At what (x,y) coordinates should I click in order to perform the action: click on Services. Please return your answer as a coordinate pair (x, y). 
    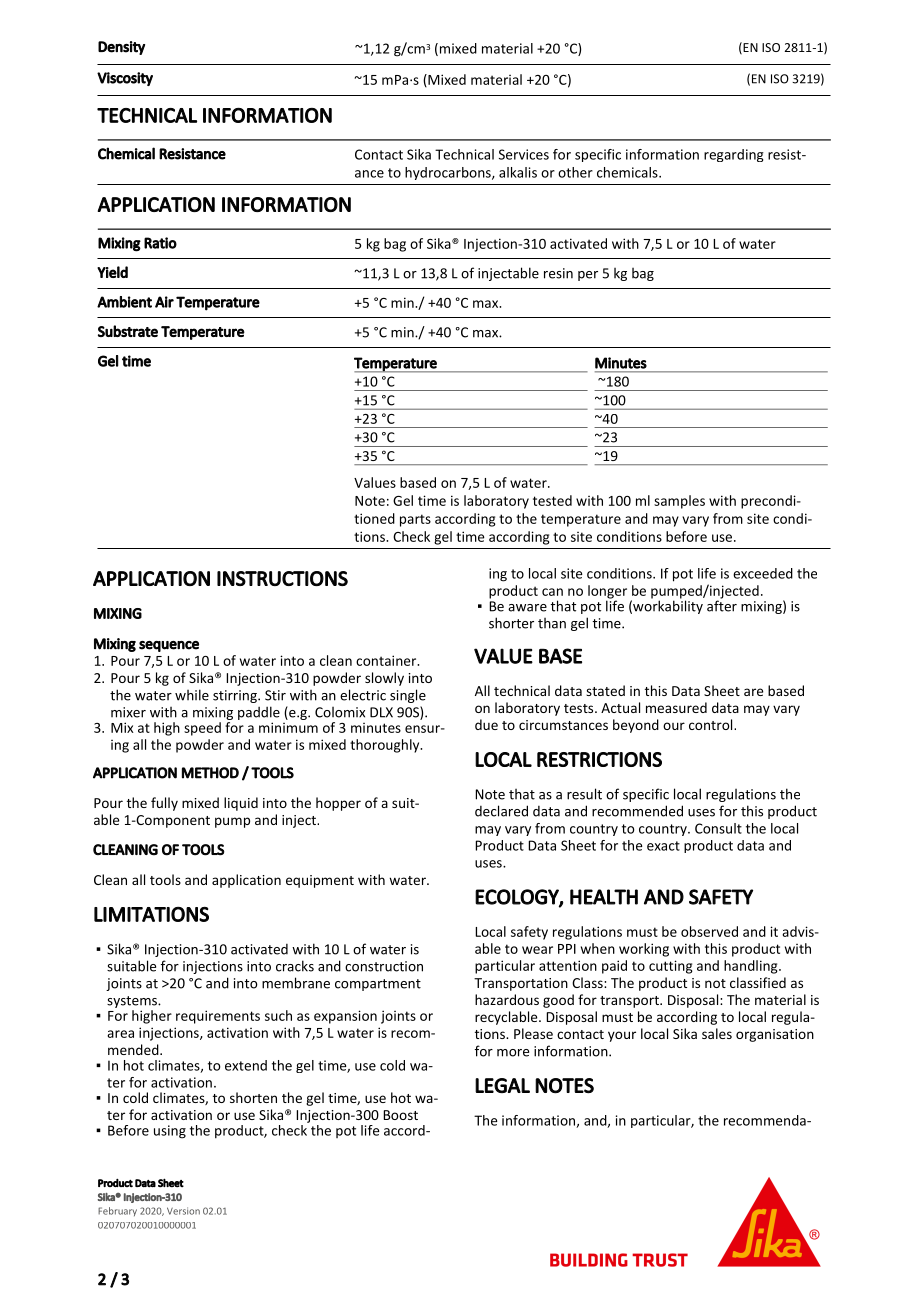
    Looking at the image, I should click on (524, 154).
